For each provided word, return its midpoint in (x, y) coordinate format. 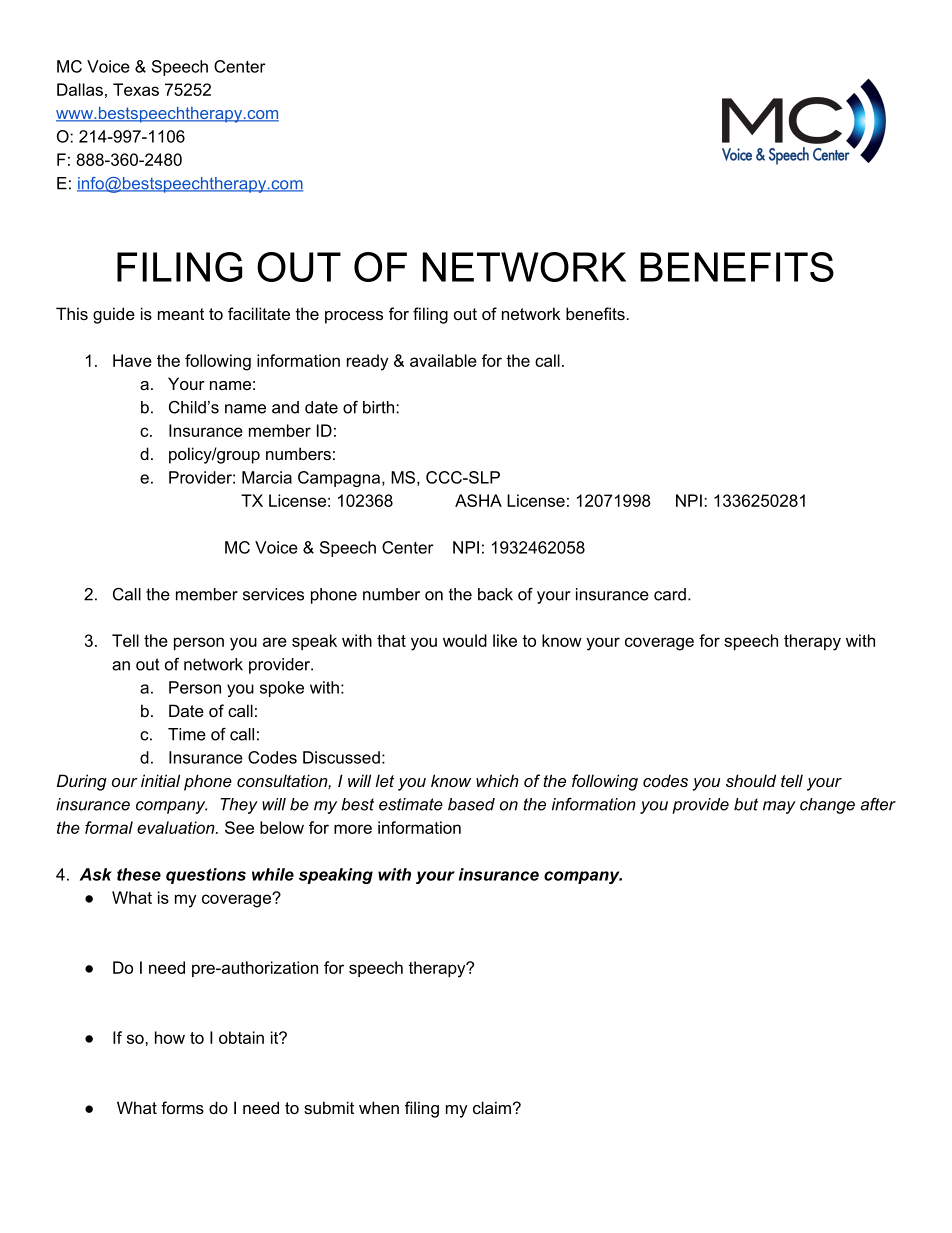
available (443, 360)
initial (160, 780)
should (751, 780)
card (670, 594)
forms (182, 1107)
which (497, 780)
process (354, 317)
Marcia (267, 477)
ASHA (478, 500)
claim (492, 1107)
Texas (136, 89)
